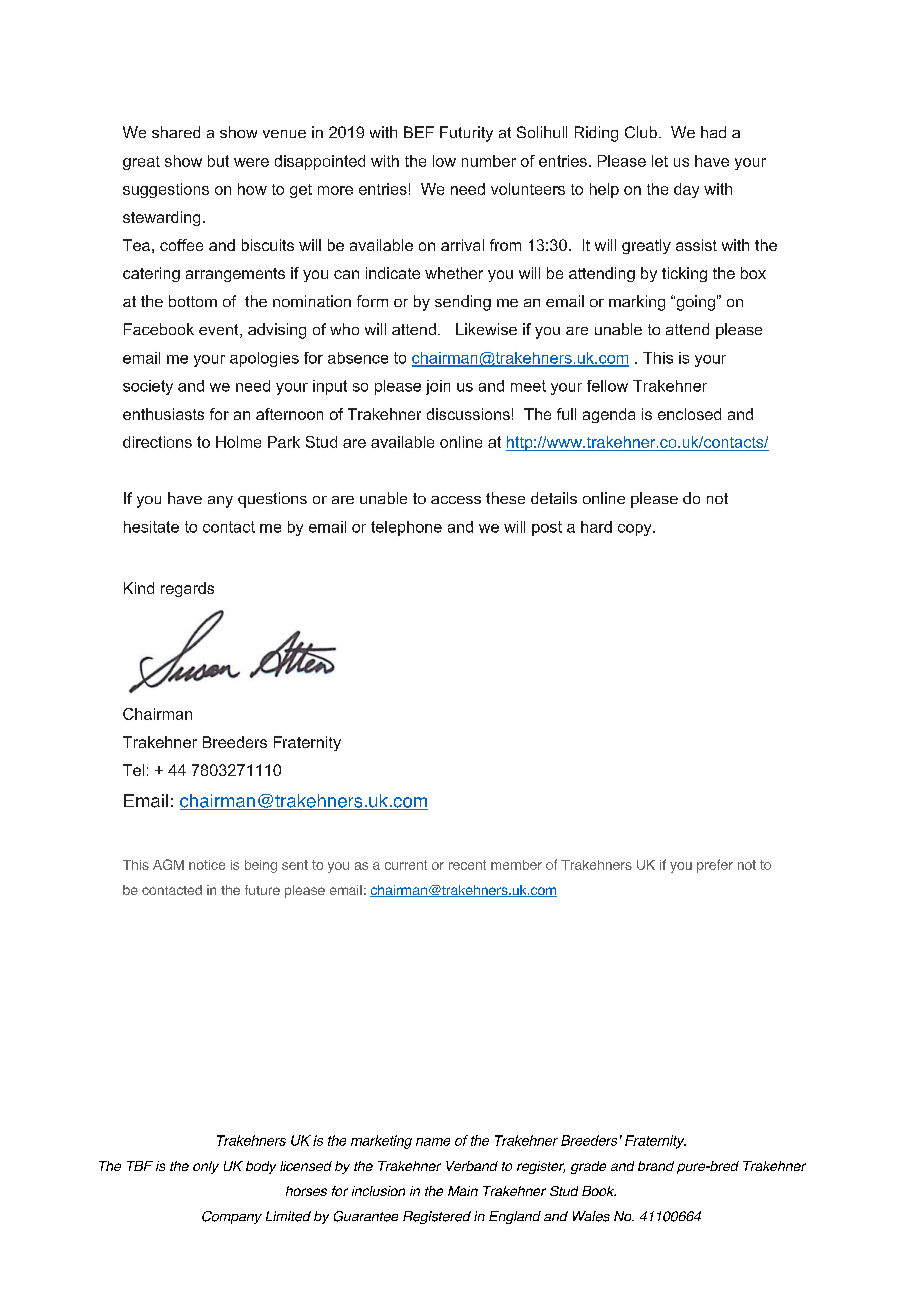 Image resolution: width=924 pixels, height=1308 pixels. What do you see at coordinates (163, 414) in the screenshot?
I see `enthusiasts` at bounding box center [163, 414].
